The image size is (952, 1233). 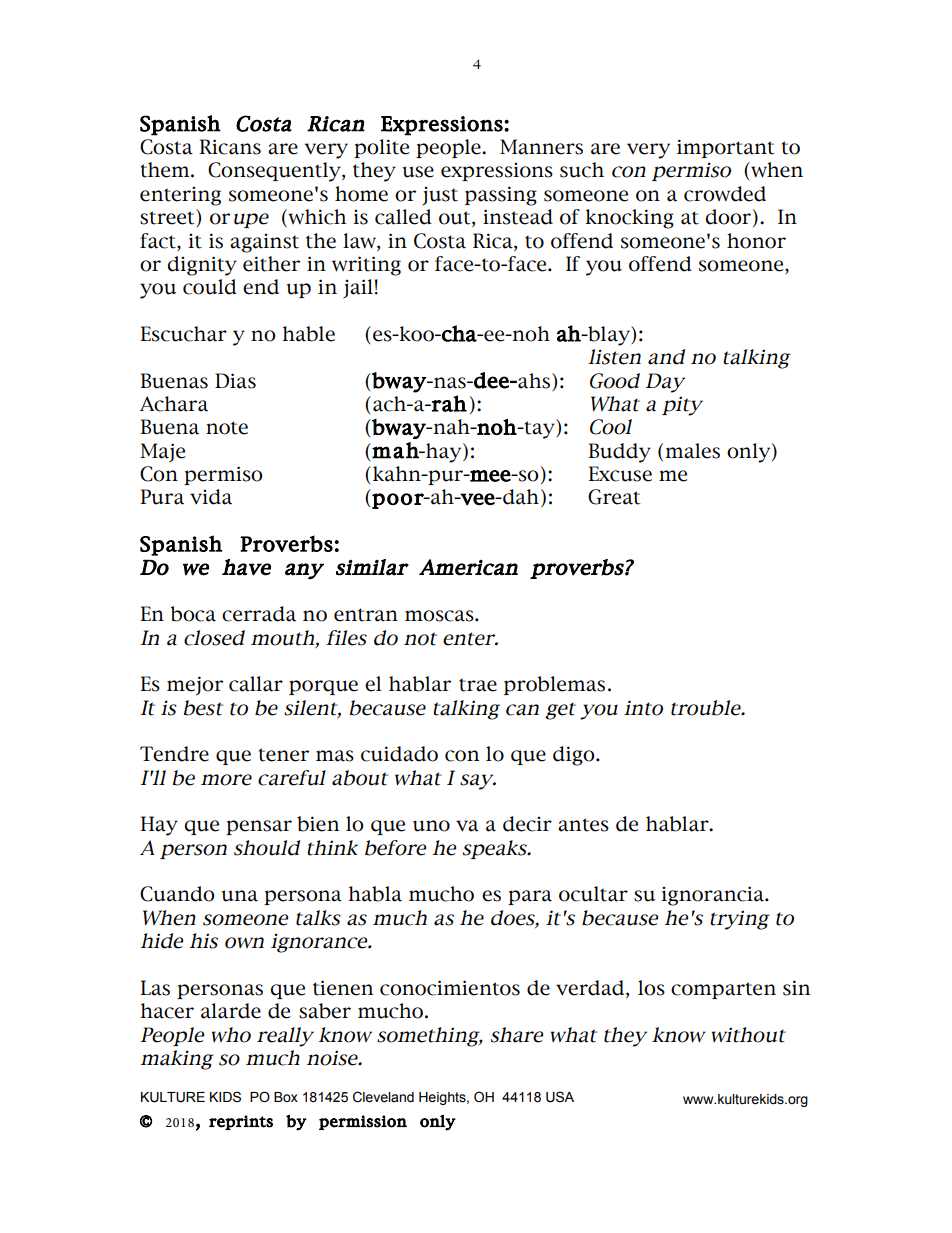 I want to click on reprints, so click(x=241, y=1122).
